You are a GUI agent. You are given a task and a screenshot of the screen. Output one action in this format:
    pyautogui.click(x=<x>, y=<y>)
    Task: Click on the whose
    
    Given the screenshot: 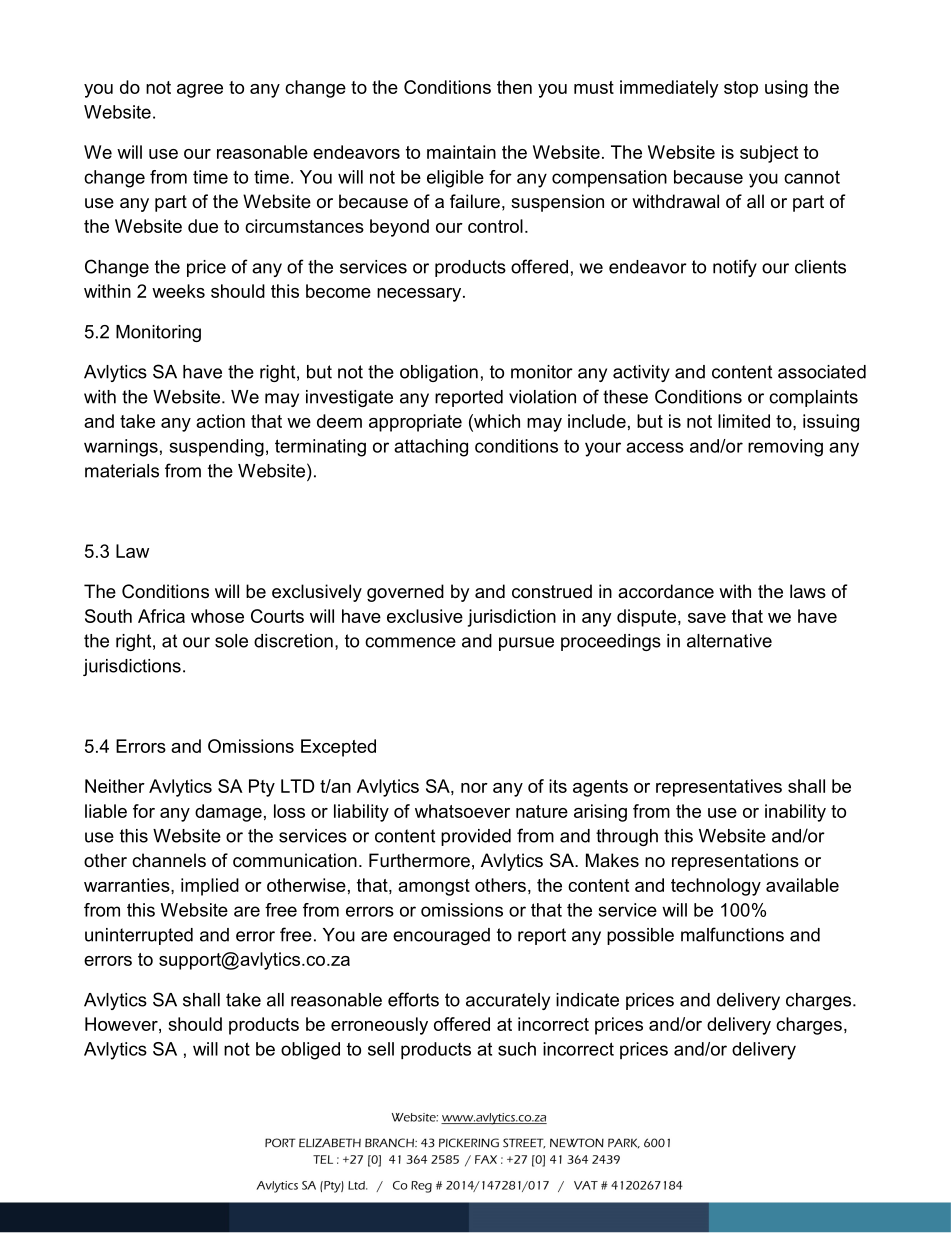 What is the action you would take?
    pyautogui.click(x=217, y=616)
